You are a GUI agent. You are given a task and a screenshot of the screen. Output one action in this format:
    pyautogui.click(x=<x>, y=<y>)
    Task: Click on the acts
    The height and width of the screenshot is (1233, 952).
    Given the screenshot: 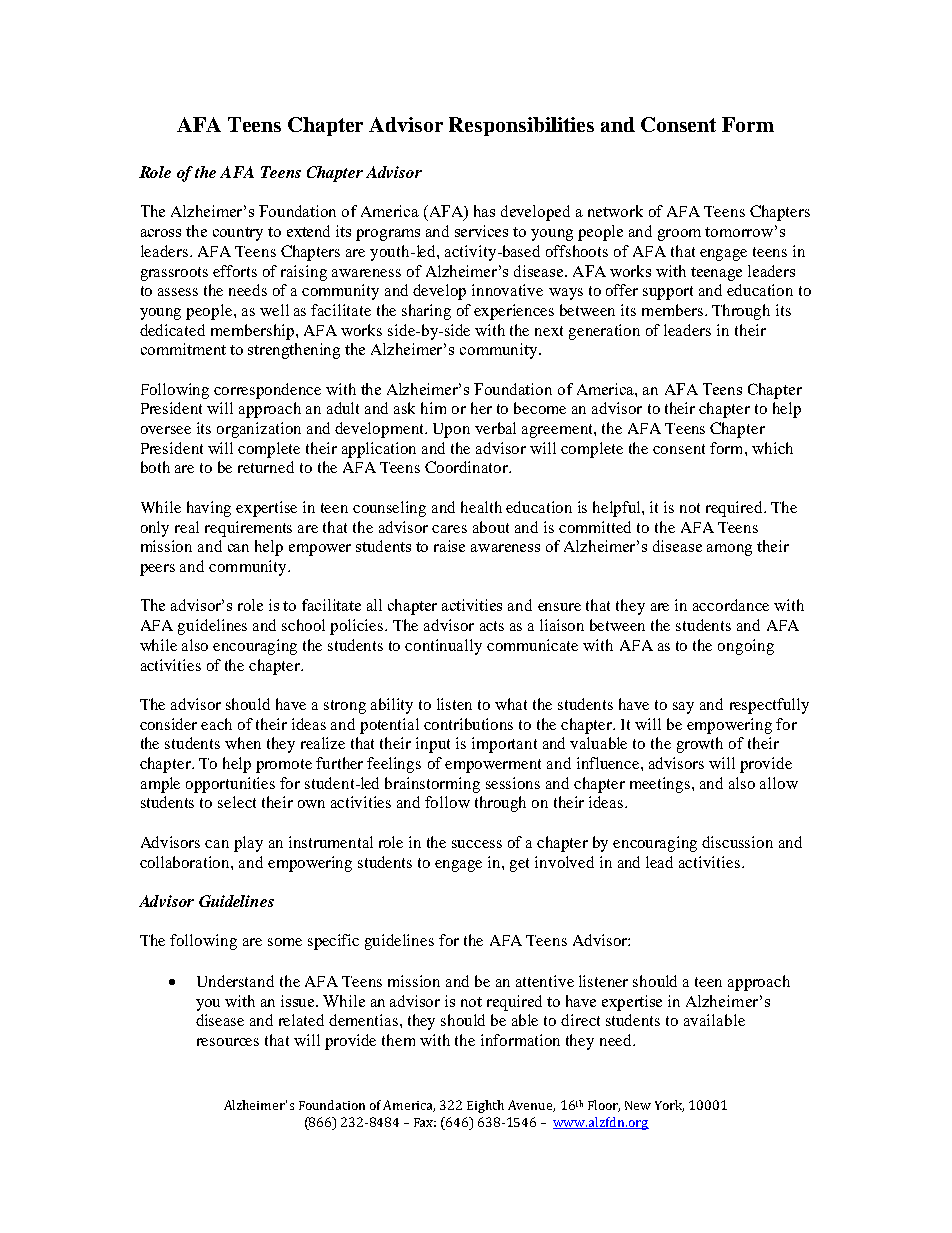 What is the action you would take?
    pyautogui.click(x=492, y=626)
